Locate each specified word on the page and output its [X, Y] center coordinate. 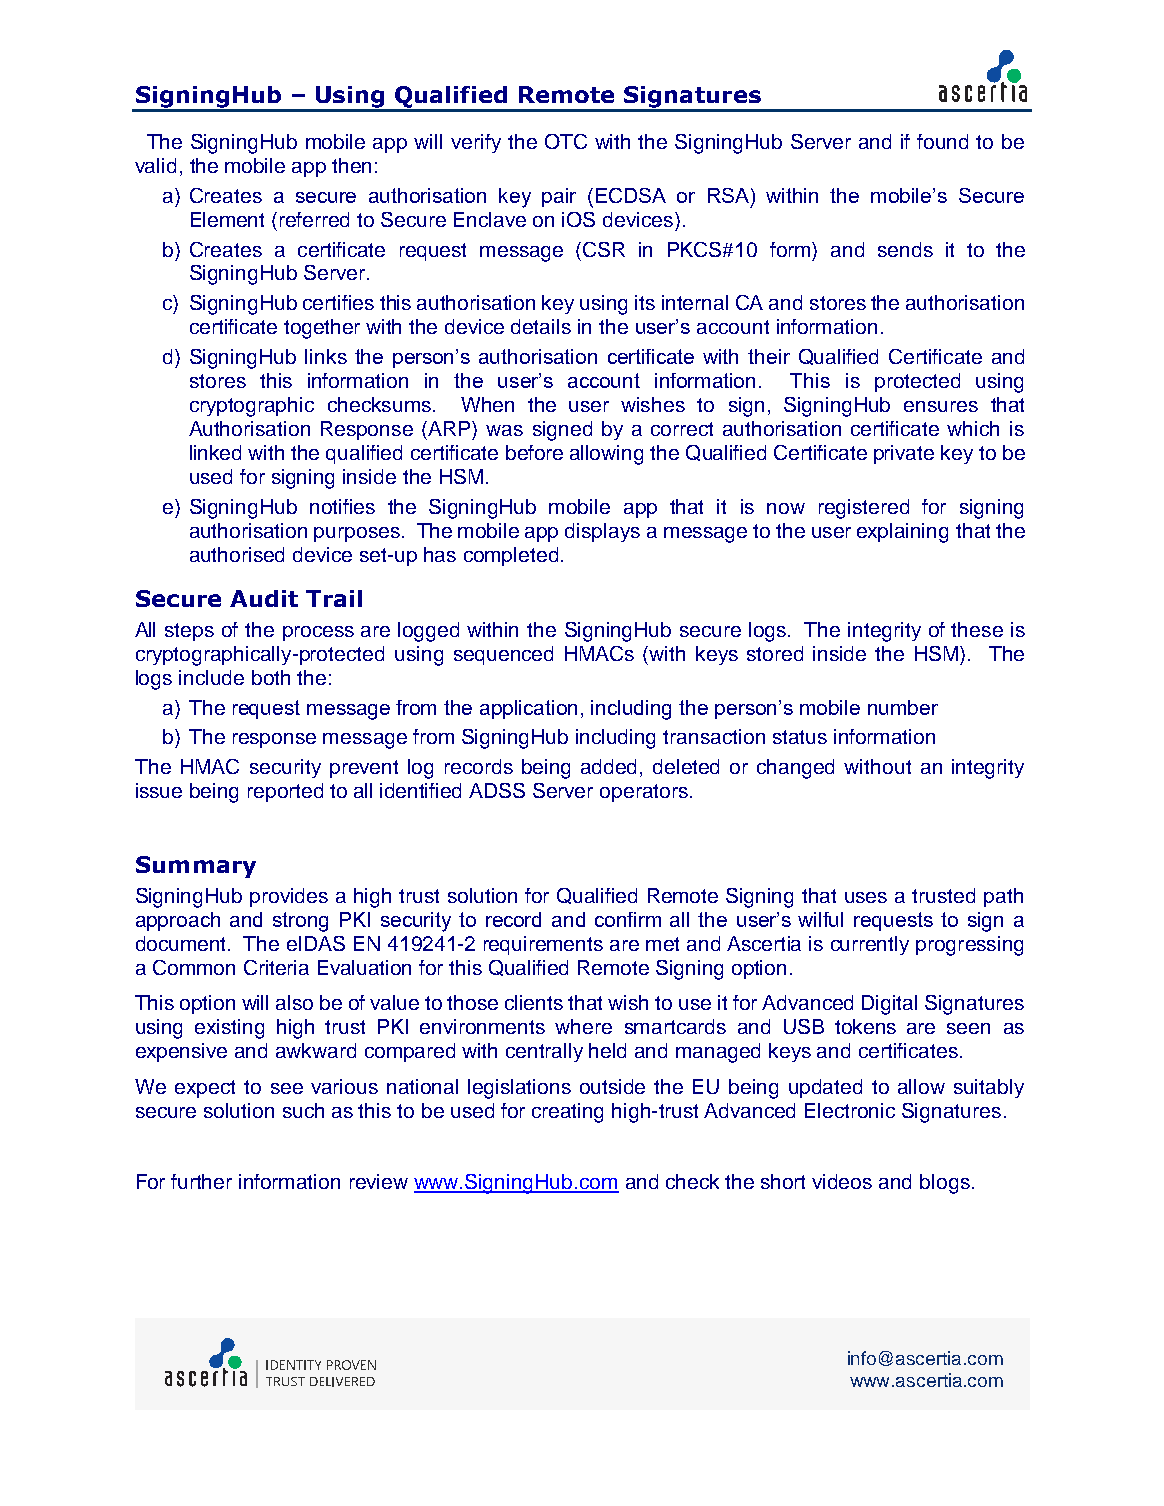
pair [559, 197]
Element [227, 219]
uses [866, 897]
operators [644, 793]
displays [602, 532]
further [201, 1181]
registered [864, 509]
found [942, 141]
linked [215, 452]
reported [285, 792]
